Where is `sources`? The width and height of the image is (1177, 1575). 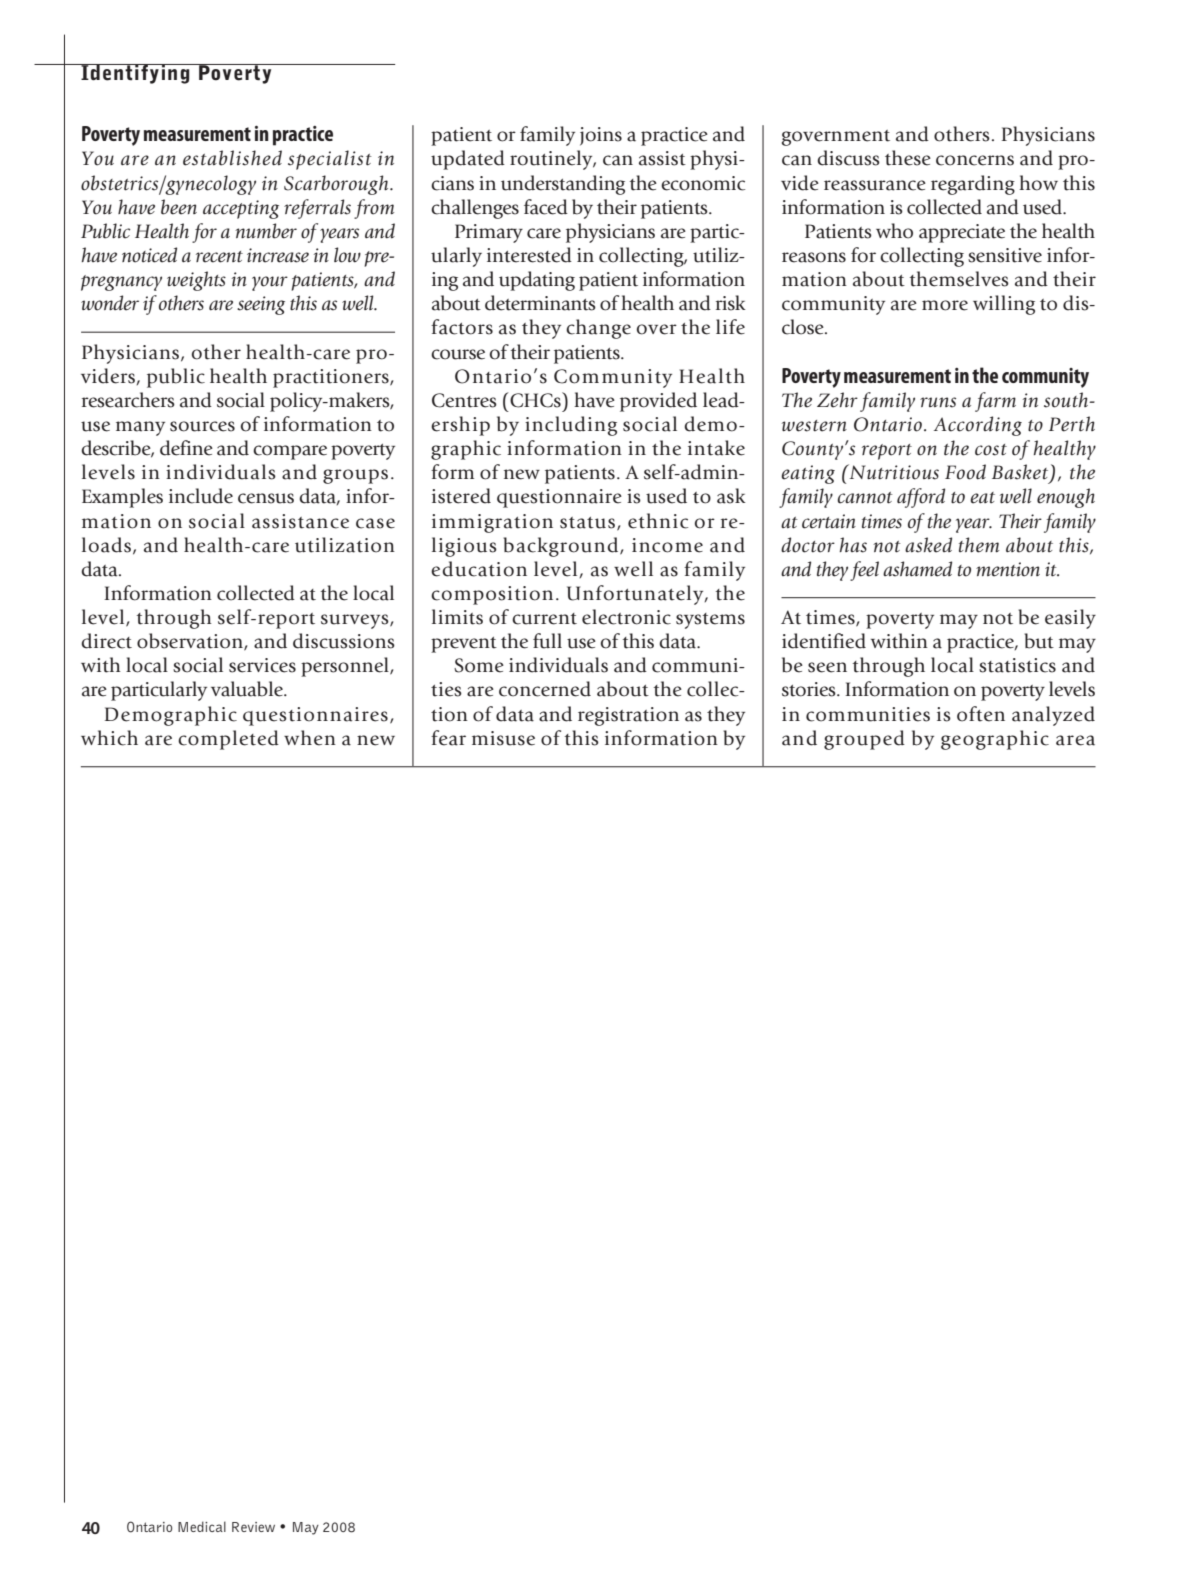
sources is located at coordinates (202, 426).
